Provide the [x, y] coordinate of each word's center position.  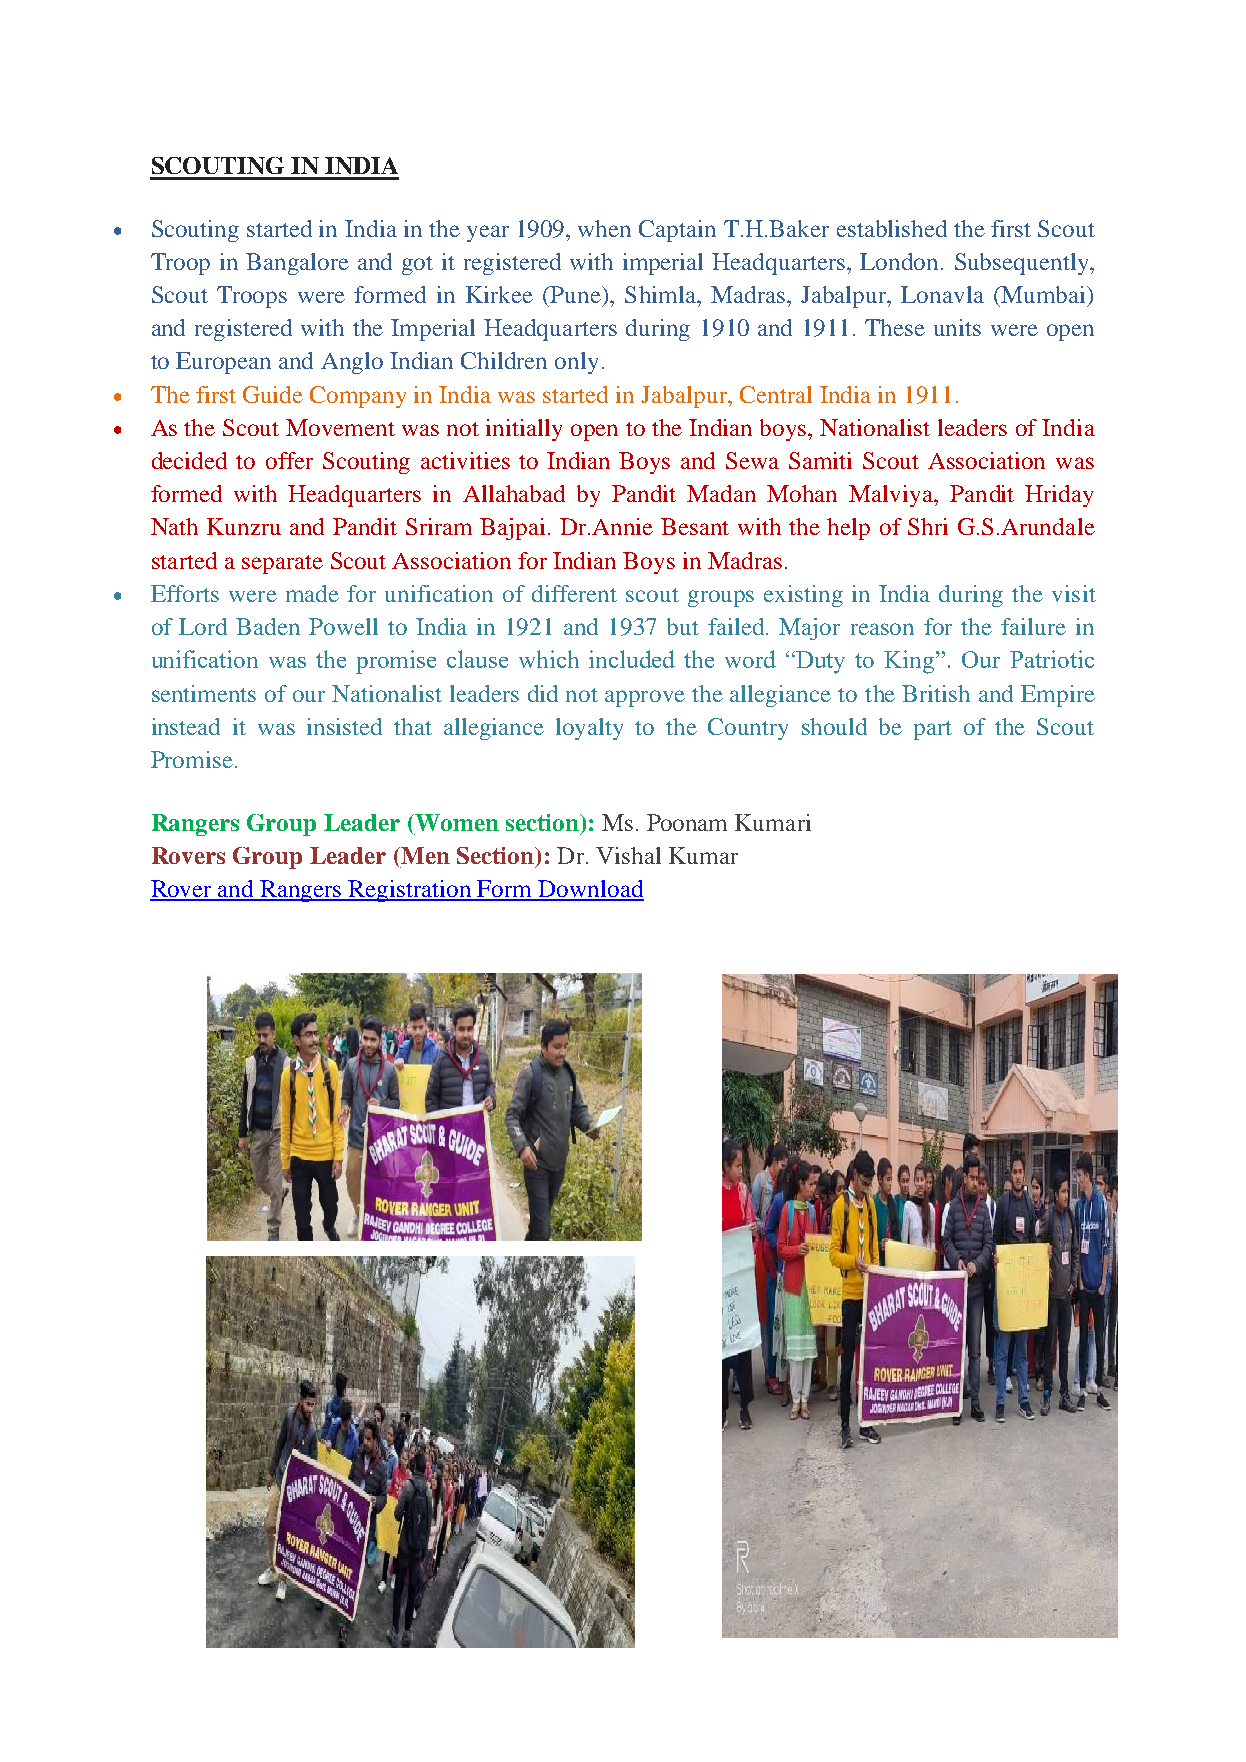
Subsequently [1023, 264]
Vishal [628, 855]
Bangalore [297, 264]
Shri [928, 526]
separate [282, 564]
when [604, 228]
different [574, 593]
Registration [410, 891]
